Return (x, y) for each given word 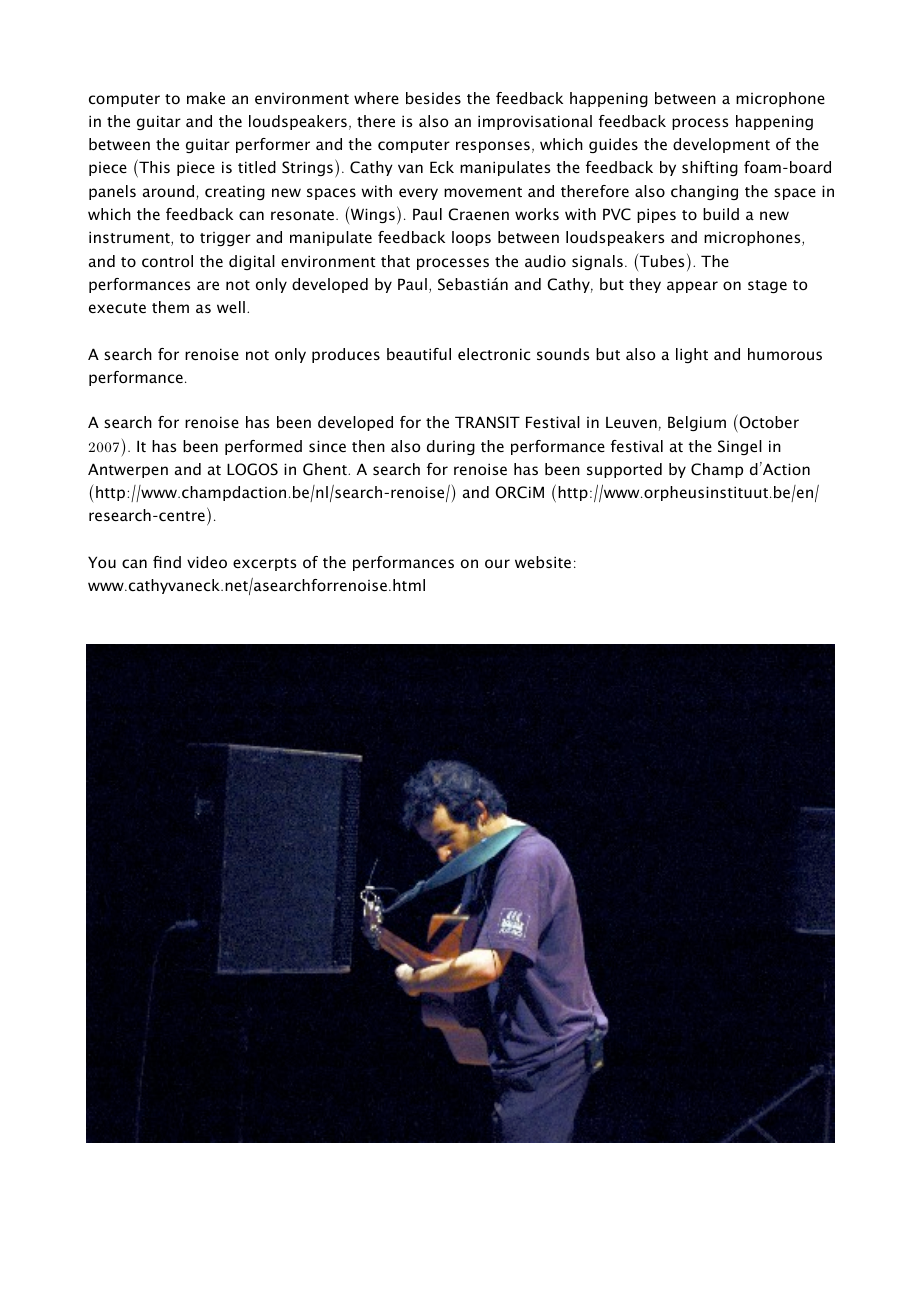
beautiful (419, 354)
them (170, 307)
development (721, 145)
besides (433, 98)
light (692, 355)
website (543, 562)
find (167, 562)
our (497, 563)
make (206, 98)
